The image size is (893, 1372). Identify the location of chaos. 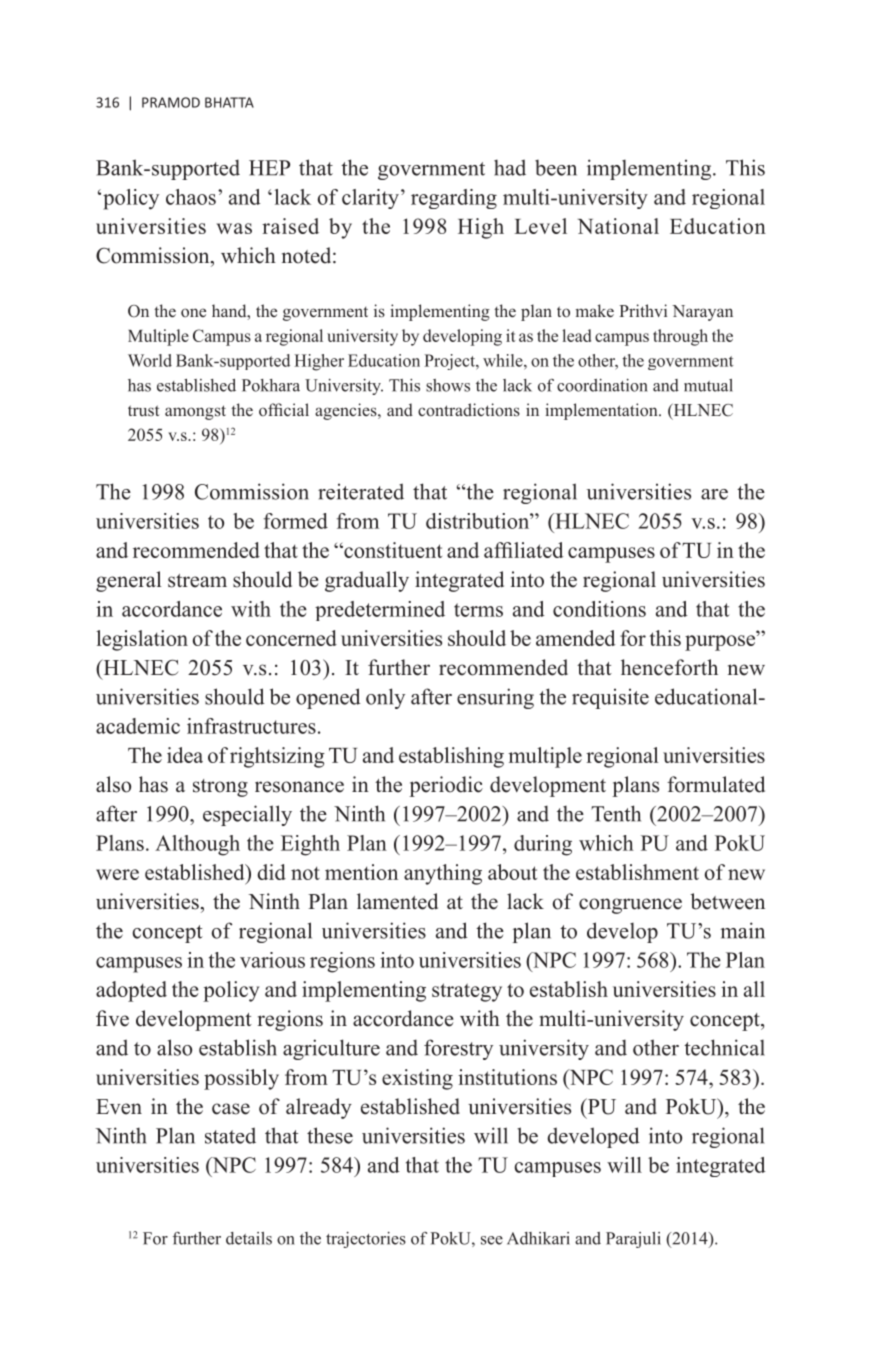
(191, 197).
